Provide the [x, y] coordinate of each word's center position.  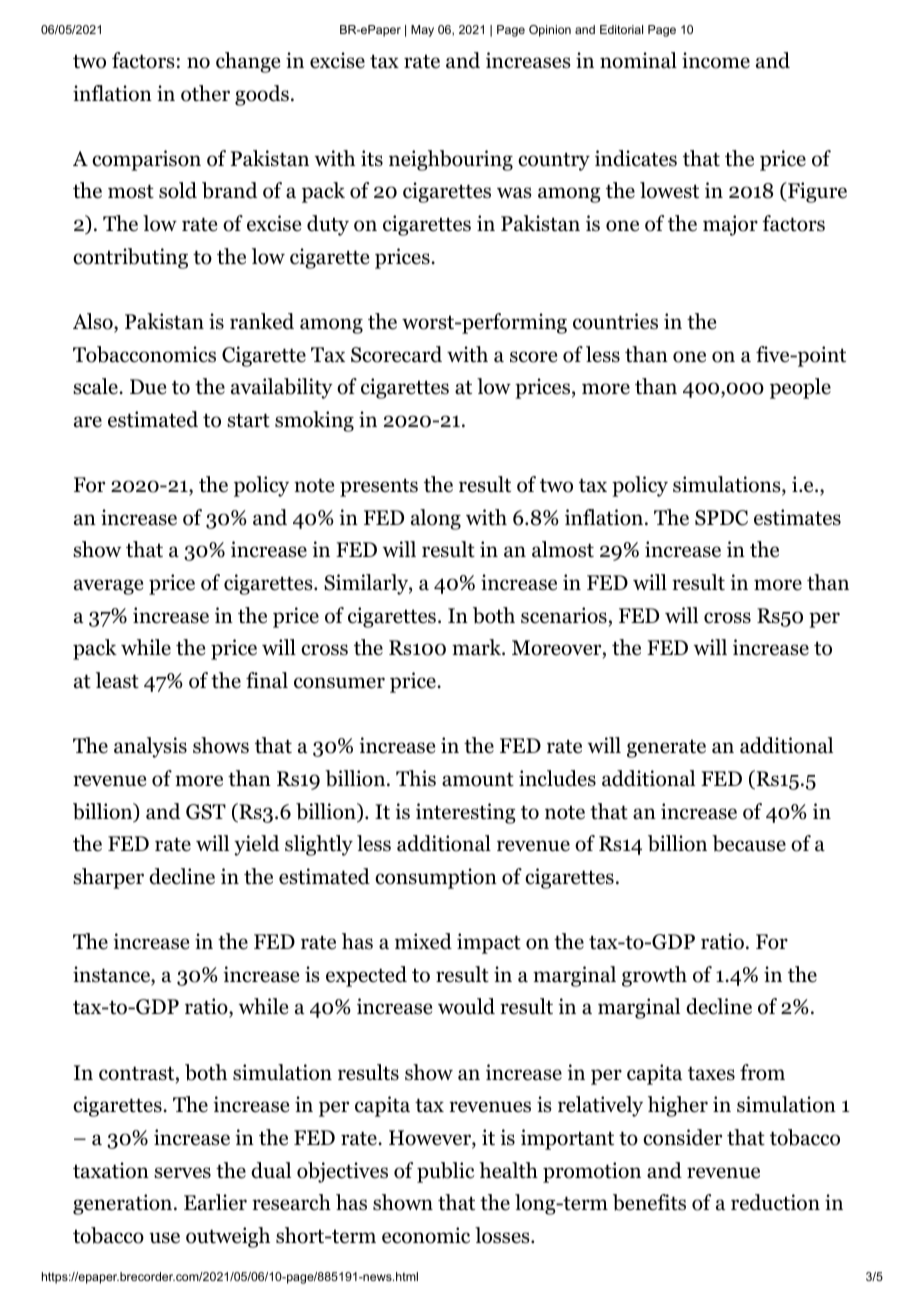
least [117, 680]
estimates [797, 517]
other [205, 93]
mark [477, 647]
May [422, 31]
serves [182, 1173]
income [716, 60]
